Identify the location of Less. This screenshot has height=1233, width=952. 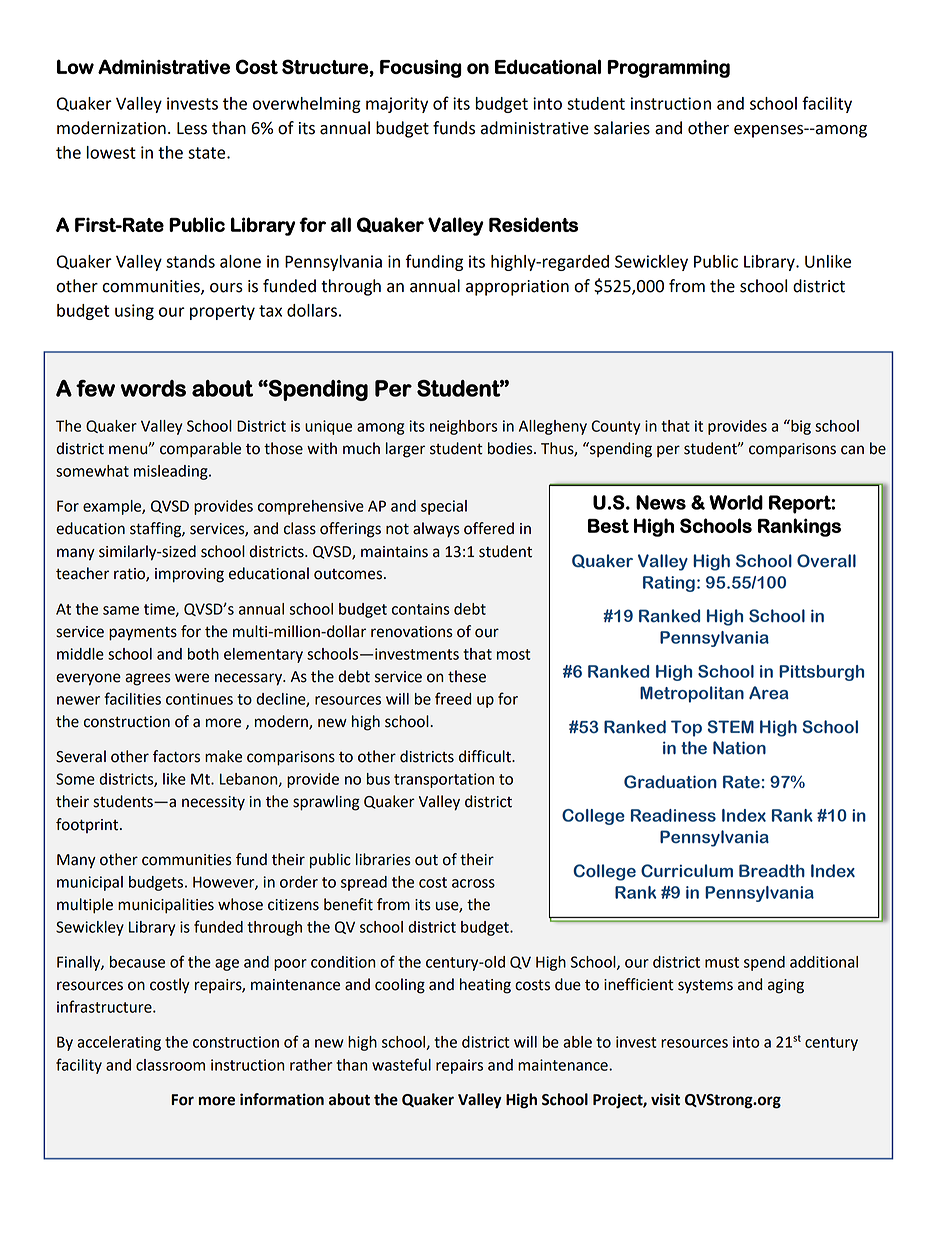
(192, 128).
